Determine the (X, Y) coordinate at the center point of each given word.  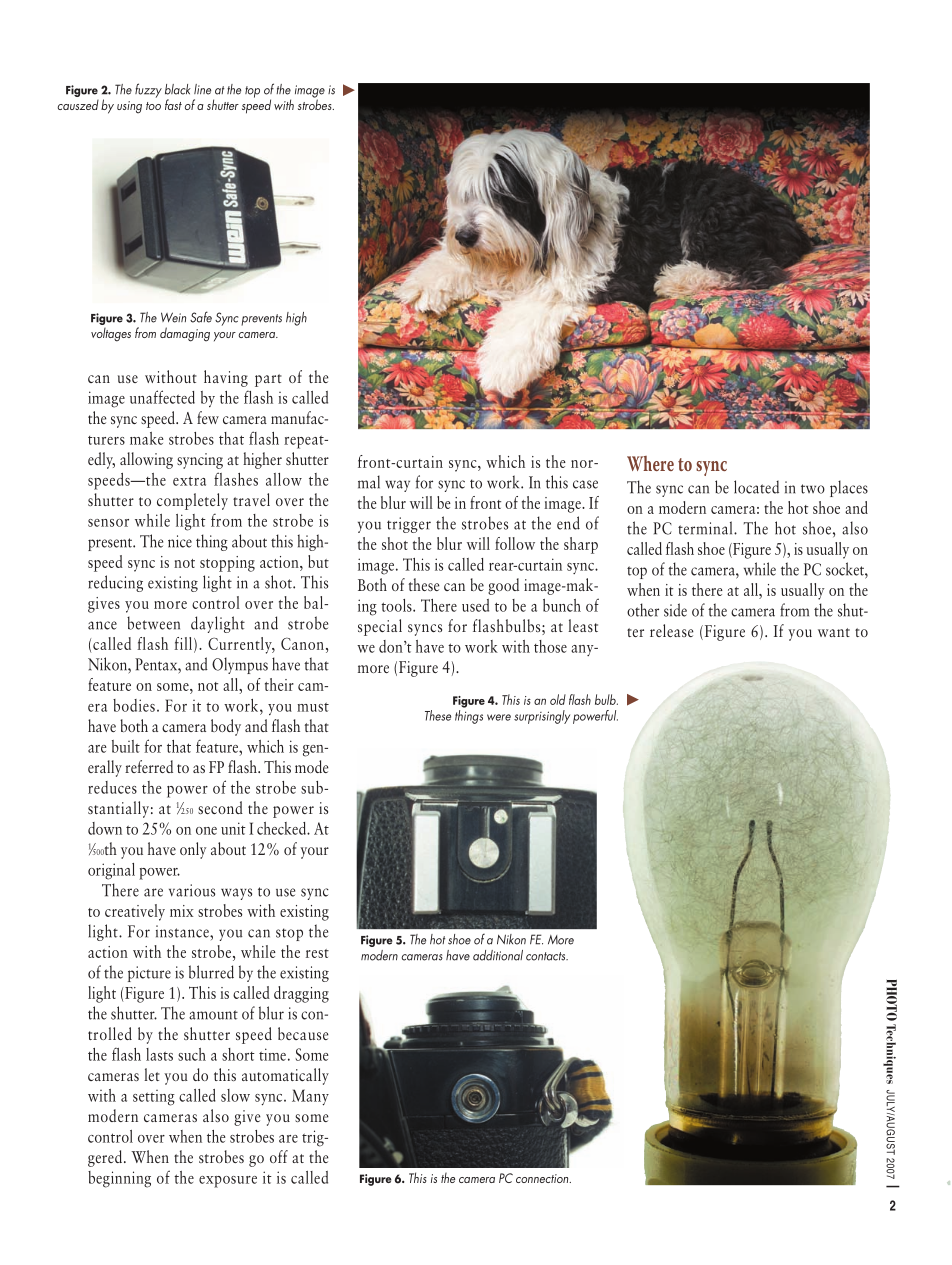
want (834, 632)
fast (173, 104)
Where (650, 463)
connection (543, 1178)
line (202, 89)
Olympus (240, 665)
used (475, 605)
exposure (228, 1182)
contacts (547, 956)
